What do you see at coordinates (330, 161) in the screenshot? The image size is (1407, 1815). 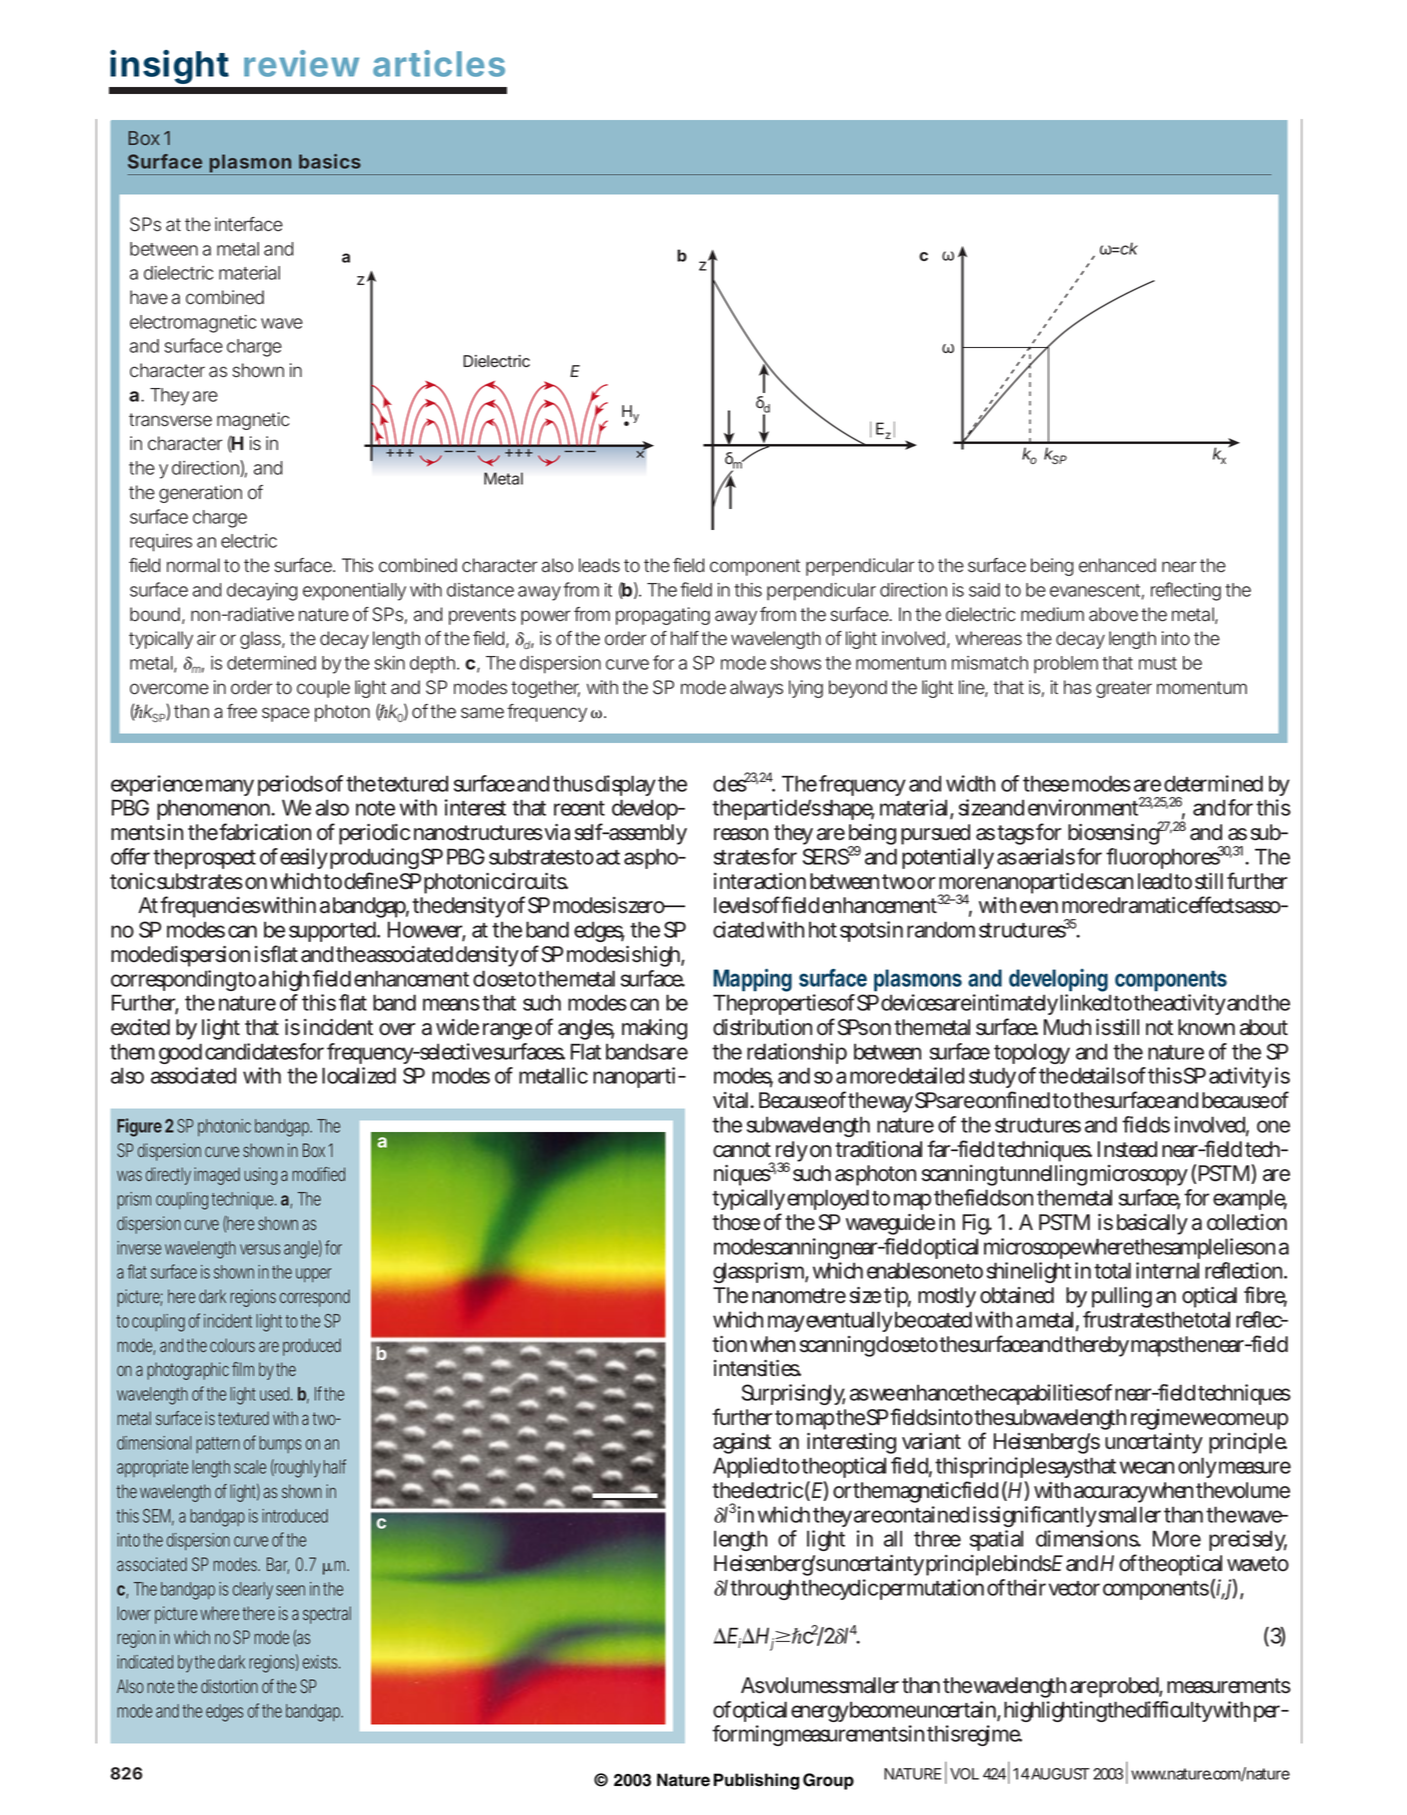 I see `basics` at bounding box center [330, 161].
